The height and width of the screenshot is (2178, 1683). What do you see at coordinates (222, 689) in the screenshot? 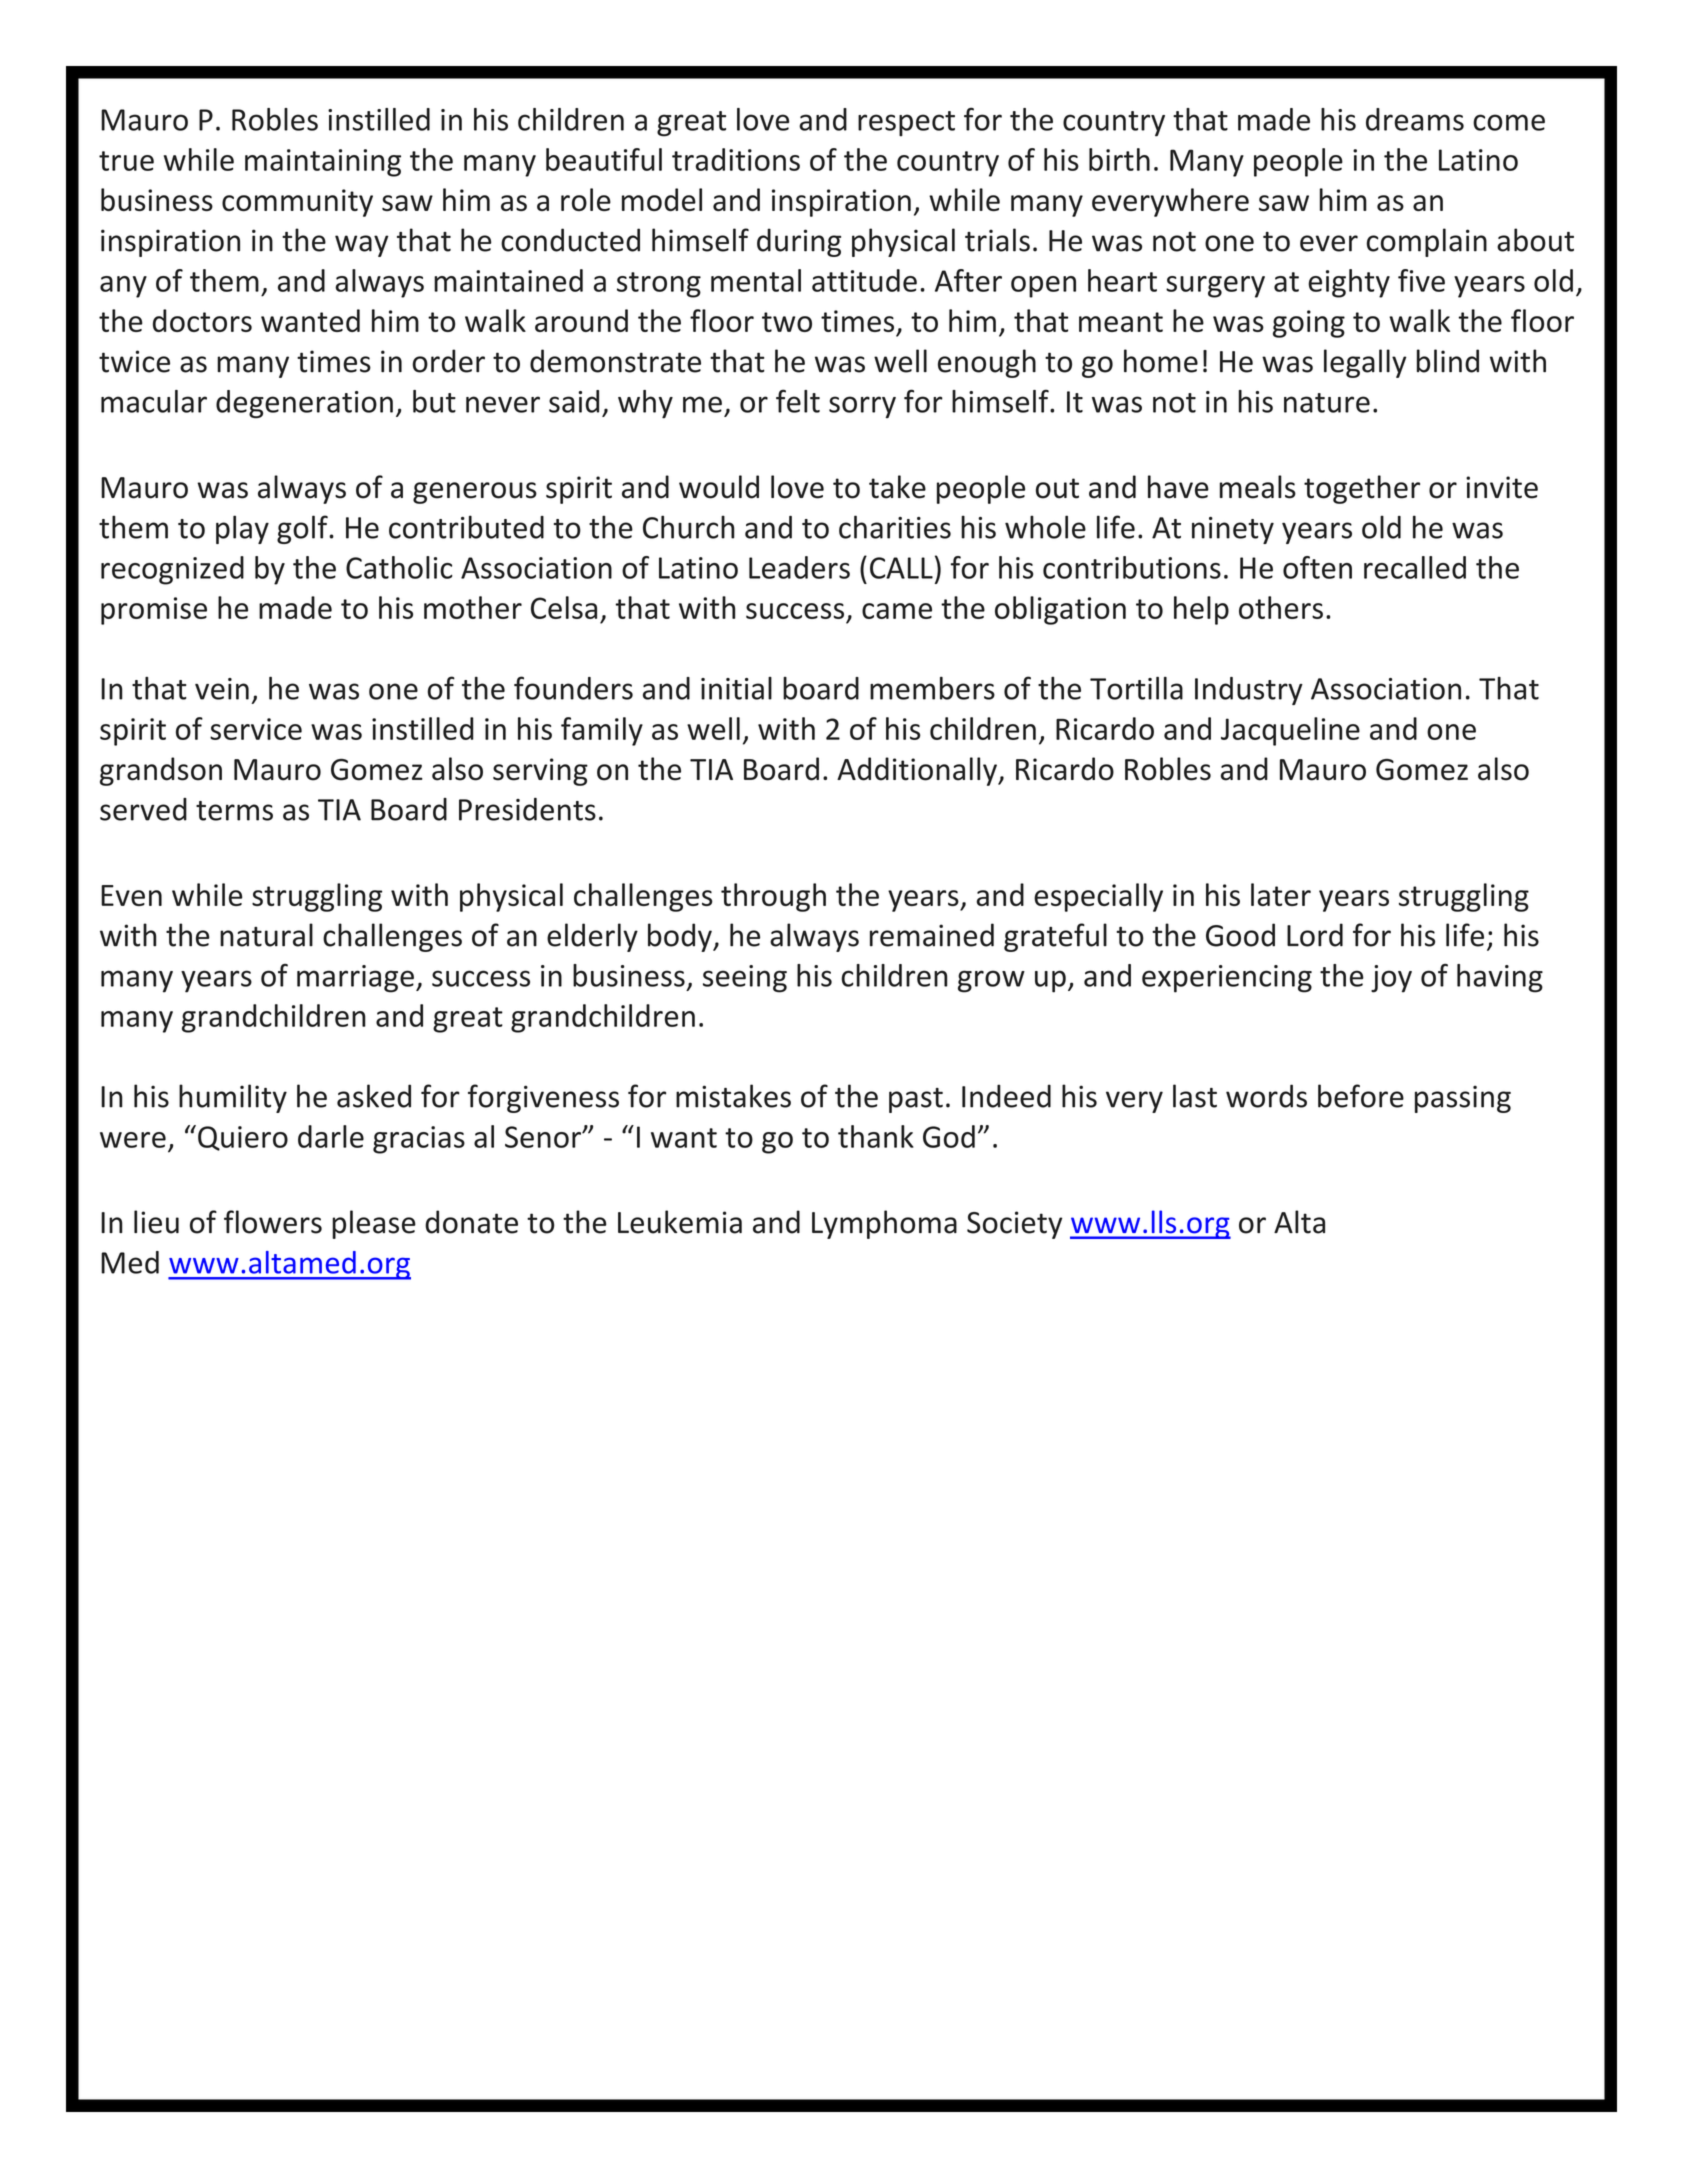
I see `vein` at bounding box center [222, 689].
